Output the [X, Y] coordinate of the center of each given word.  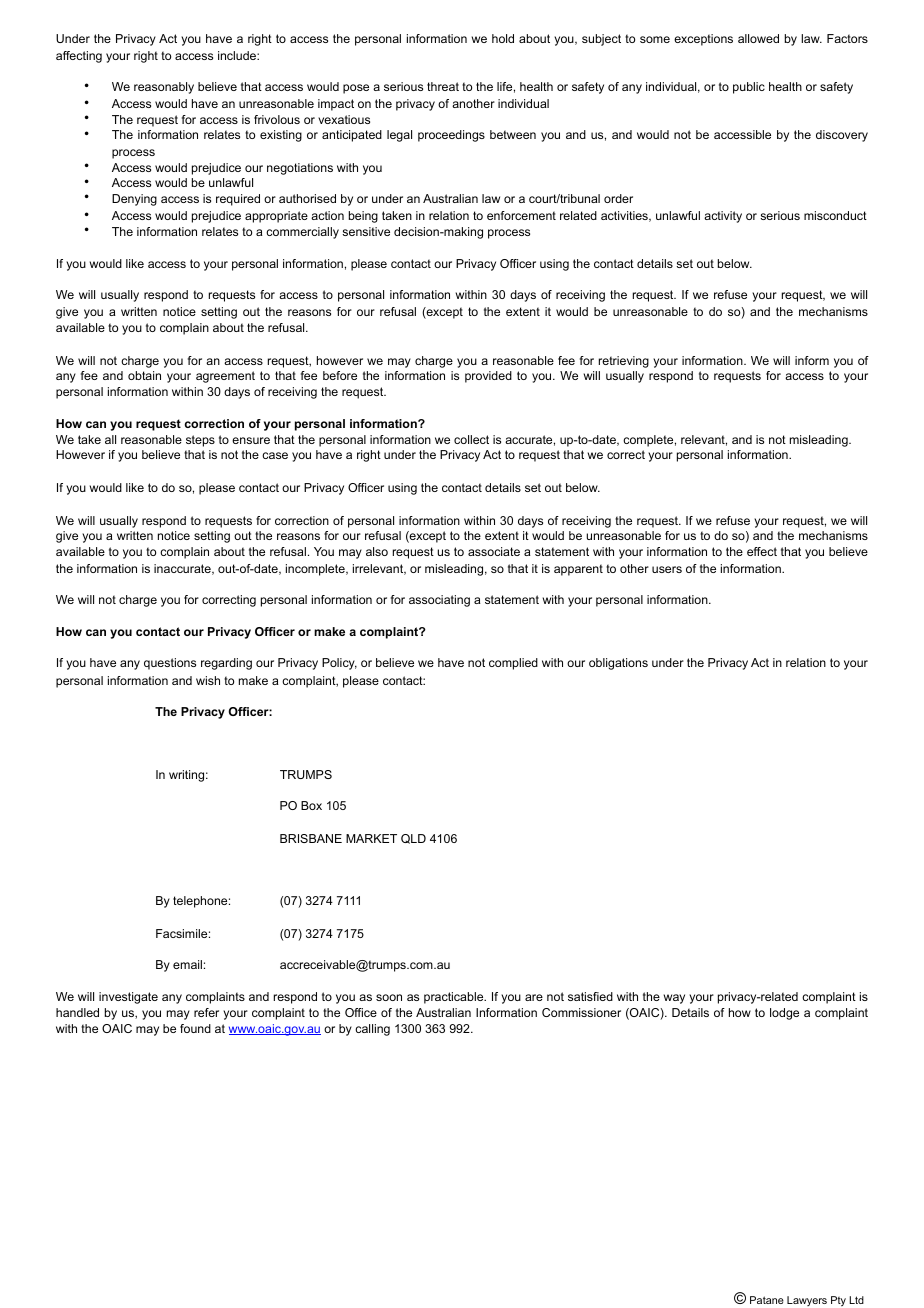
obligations [618, 664]
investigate [128, 998]
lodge [784, 1014]
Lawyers [807, 1301]
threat [443, 86]
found [195, 1028]
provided [488, 377]
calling [372, 1030]
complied [513, 664]
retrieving [624, 362]
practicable [455, 998]
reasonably [164, 88]
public [749, 88]
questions [170, 664]
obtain [144, 375]
